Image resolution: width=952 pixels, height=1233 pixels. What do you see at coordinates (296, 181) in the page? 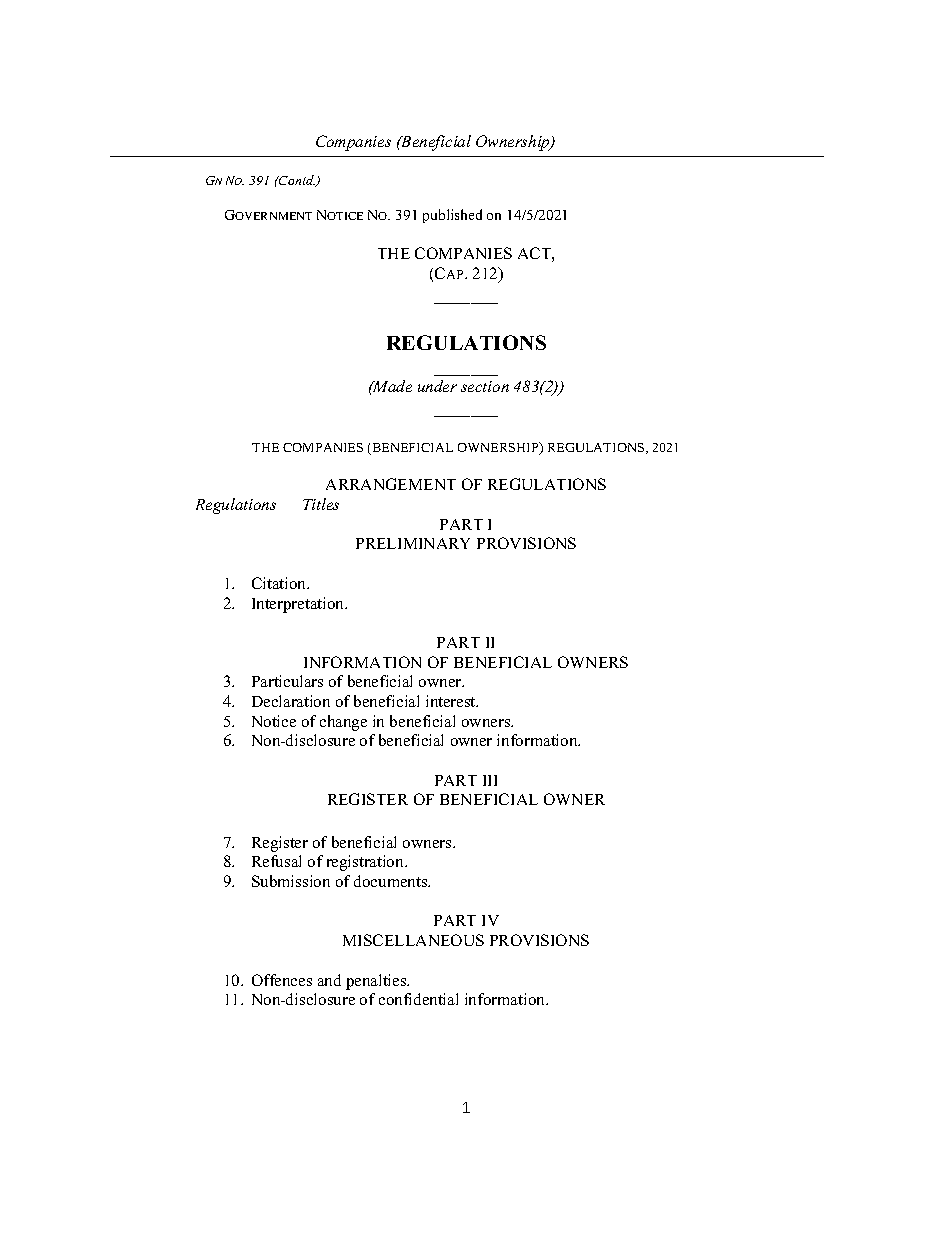
I see `Contd` at bounding box center [296, 181].
